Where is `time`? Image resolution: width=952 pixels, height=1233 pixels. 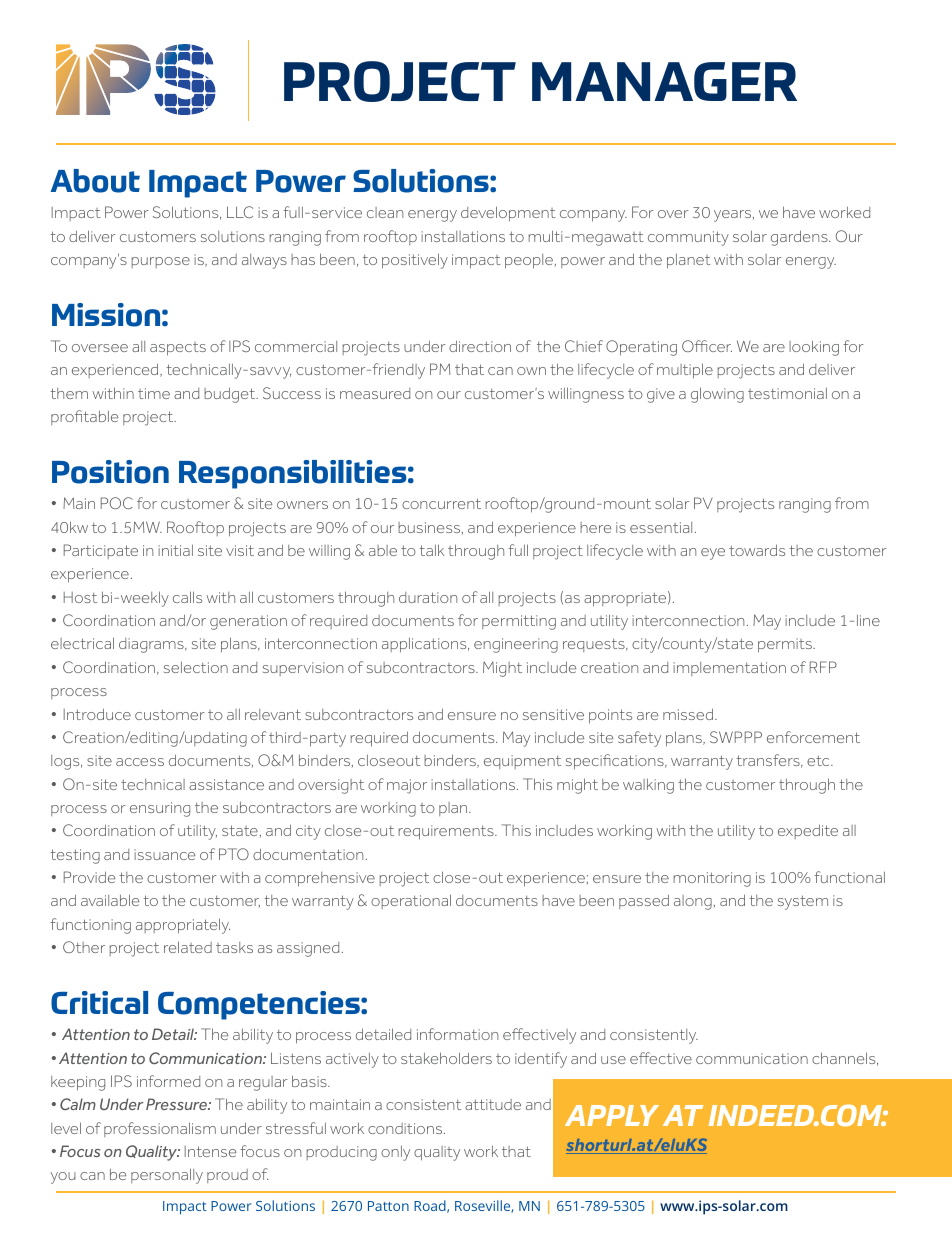 time is located at coordinates (154, 393).
